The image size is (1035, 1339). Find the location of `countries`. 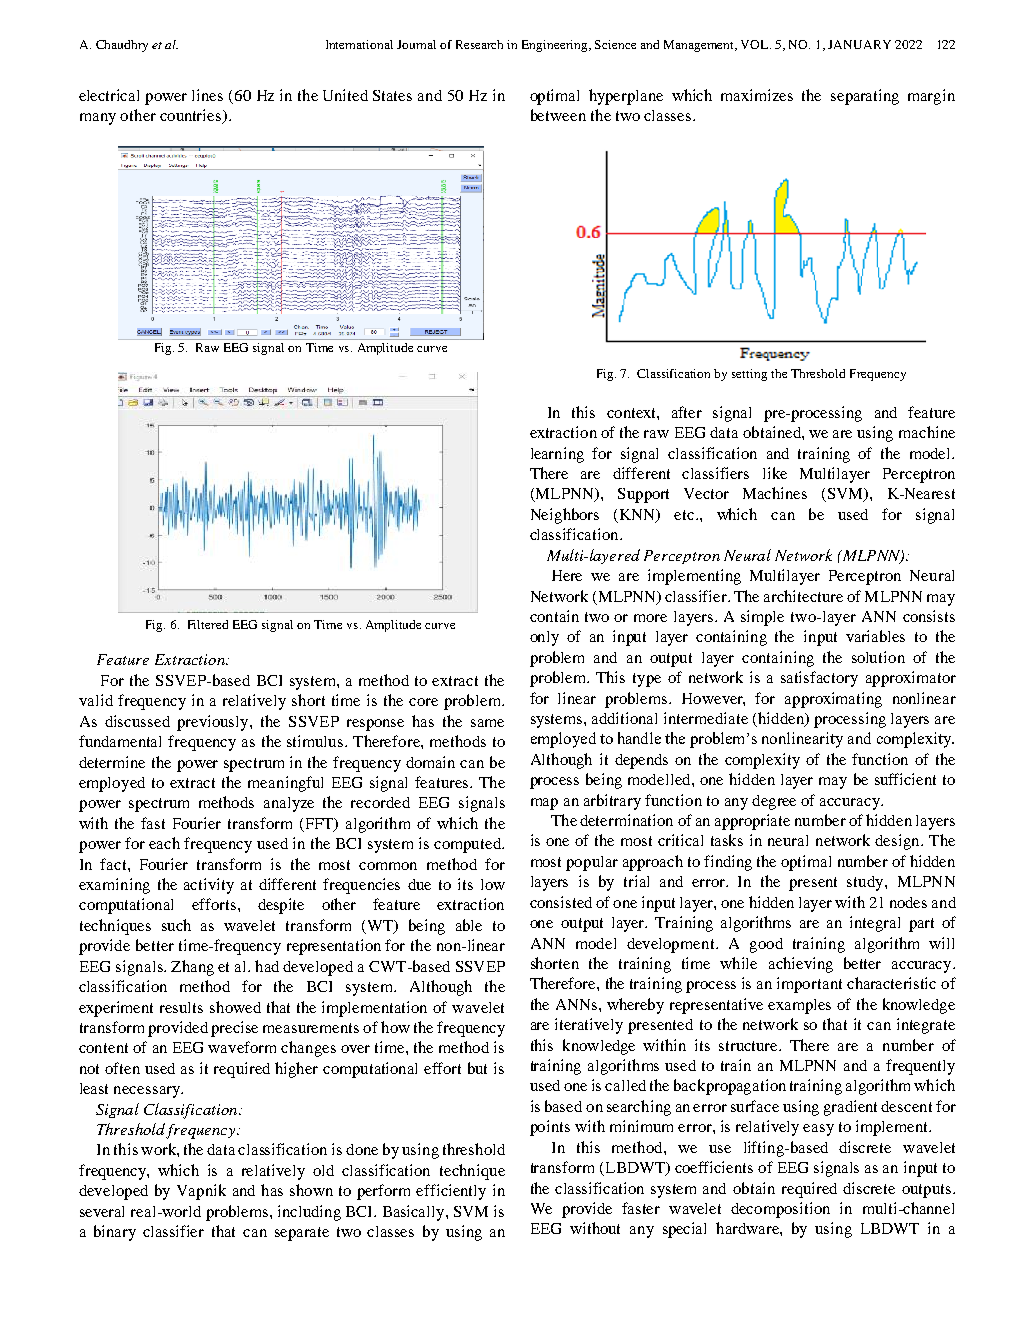

countries is located at coordinates (192, 116).
